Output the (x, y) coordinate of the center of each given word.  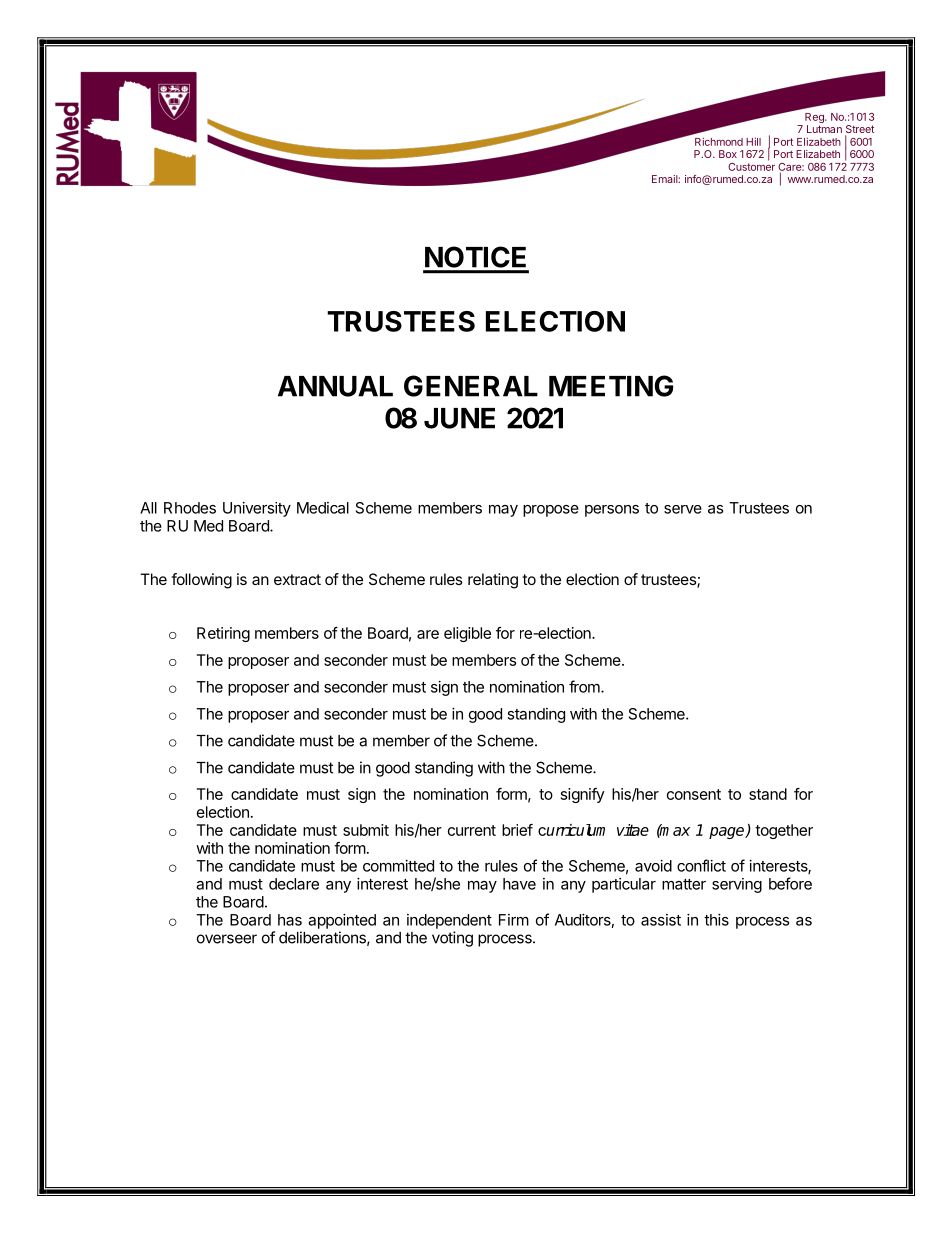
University (257, 509)
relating (493, 581)
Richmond (719, 141)
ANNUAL (335, 386)
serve (683, 509)
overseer (227, 939)
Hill (753, 141)
